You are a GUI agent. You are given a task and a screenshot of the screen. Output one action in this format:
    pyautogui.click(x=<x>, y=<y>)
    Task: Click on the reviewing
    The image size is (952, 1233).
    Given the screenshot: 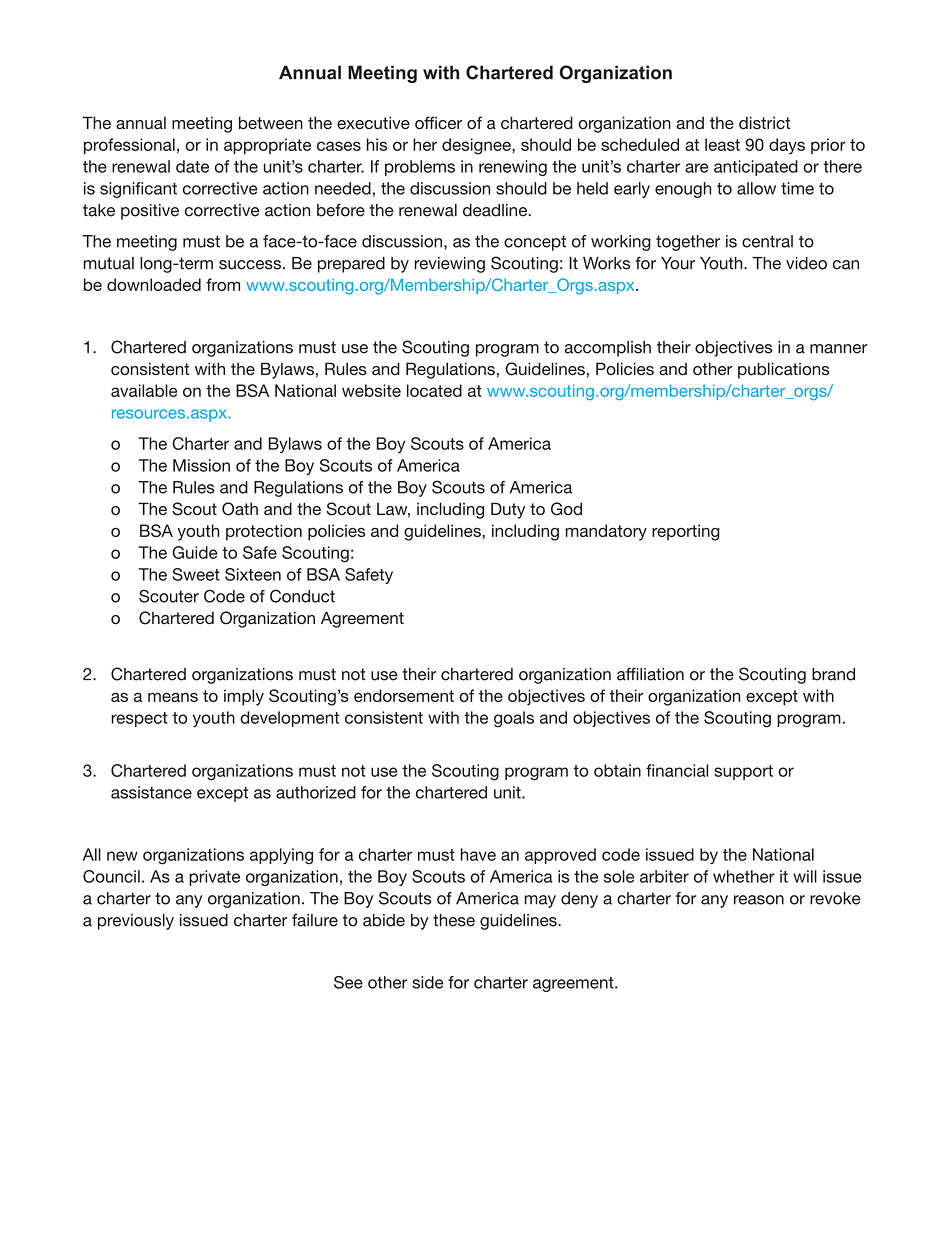 What is the action you would take?
    pyautogui.click(x=449, y=265)
